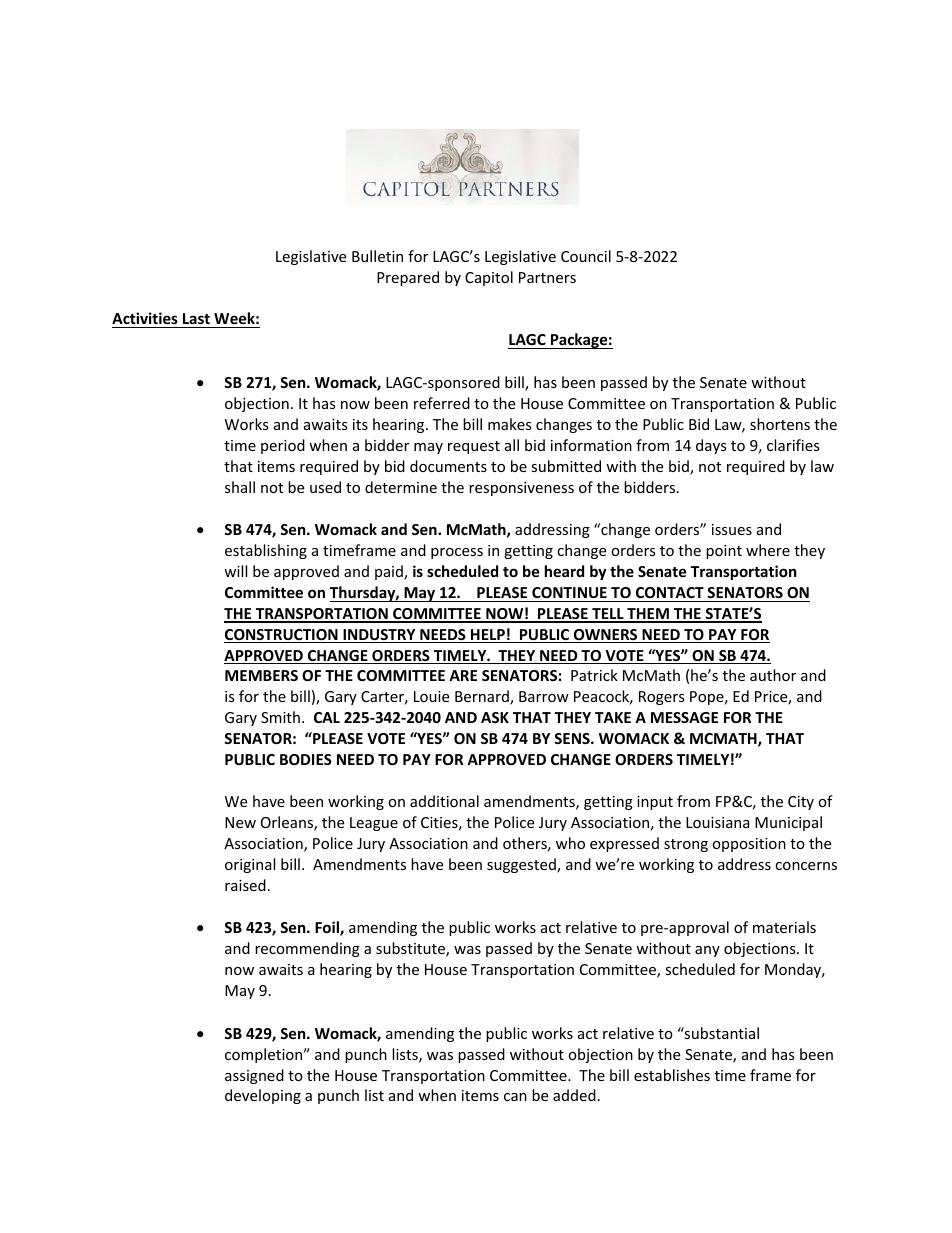 Image resolution: width=952 pixels, height=1233 pixels. I want to click on Last, so click(196, 318).
